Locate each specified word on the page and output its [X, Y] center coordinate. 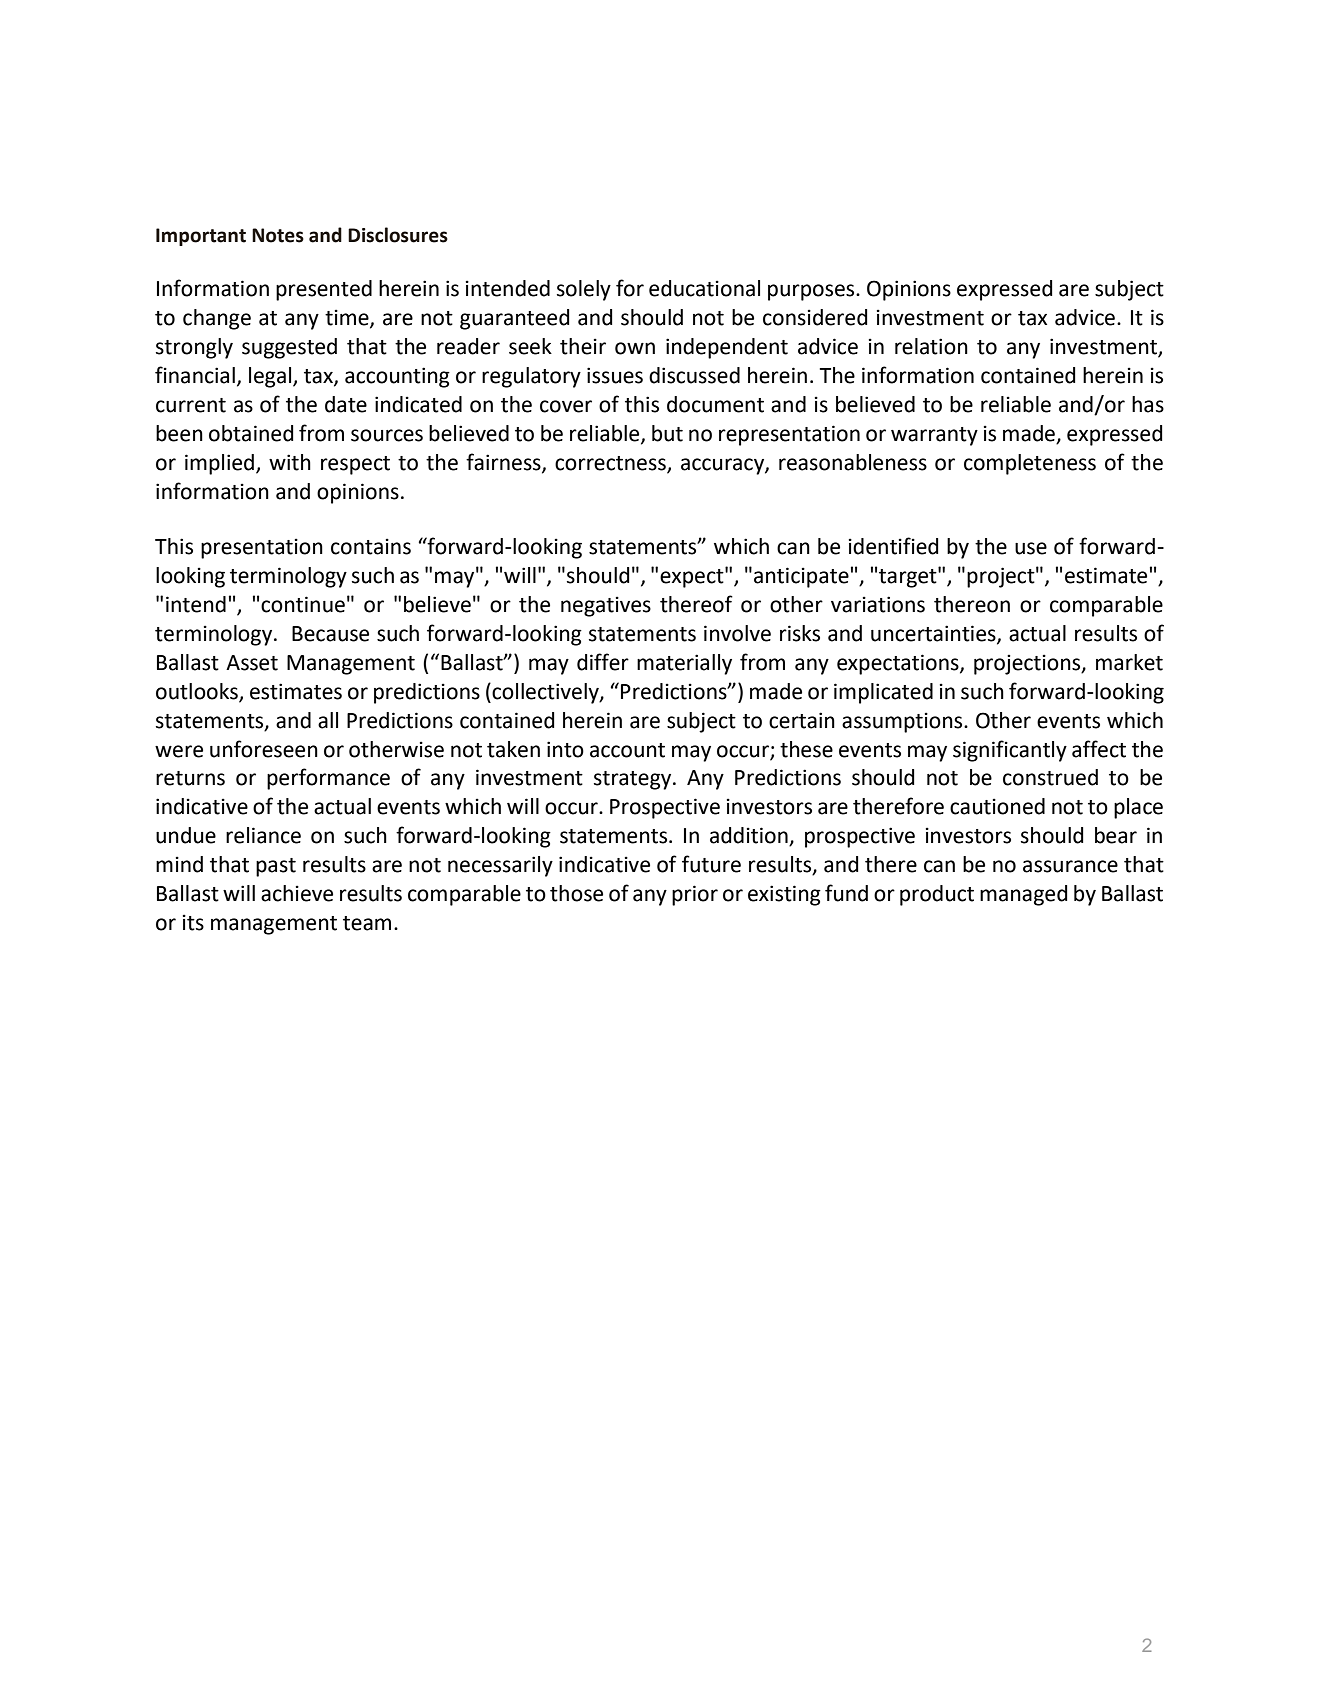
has [1148, 404]
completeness [1030, 464]
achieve [297, 893]
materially [684, 664]
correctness [611, 464]
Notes [278, 235]
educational [704, 288]
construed [1050, 777]
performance [328, 779]
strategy [634, 780]
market [1129, 662]
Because [330, 634]
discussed [694, 375]
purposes [812, 292]
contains [371, 546]
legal [271, 377]
